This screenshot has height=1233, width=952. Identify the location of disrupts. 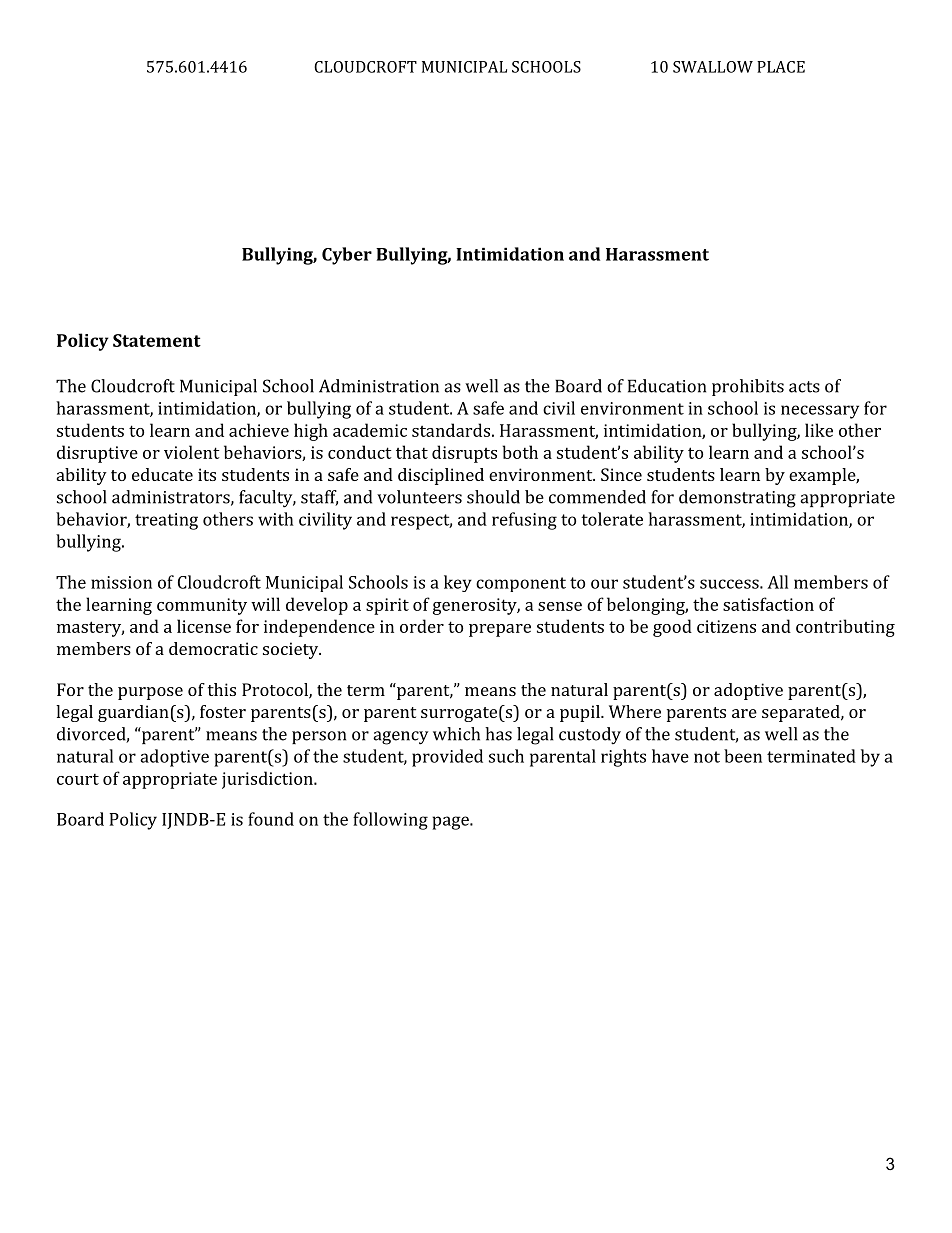
(464, 454).
